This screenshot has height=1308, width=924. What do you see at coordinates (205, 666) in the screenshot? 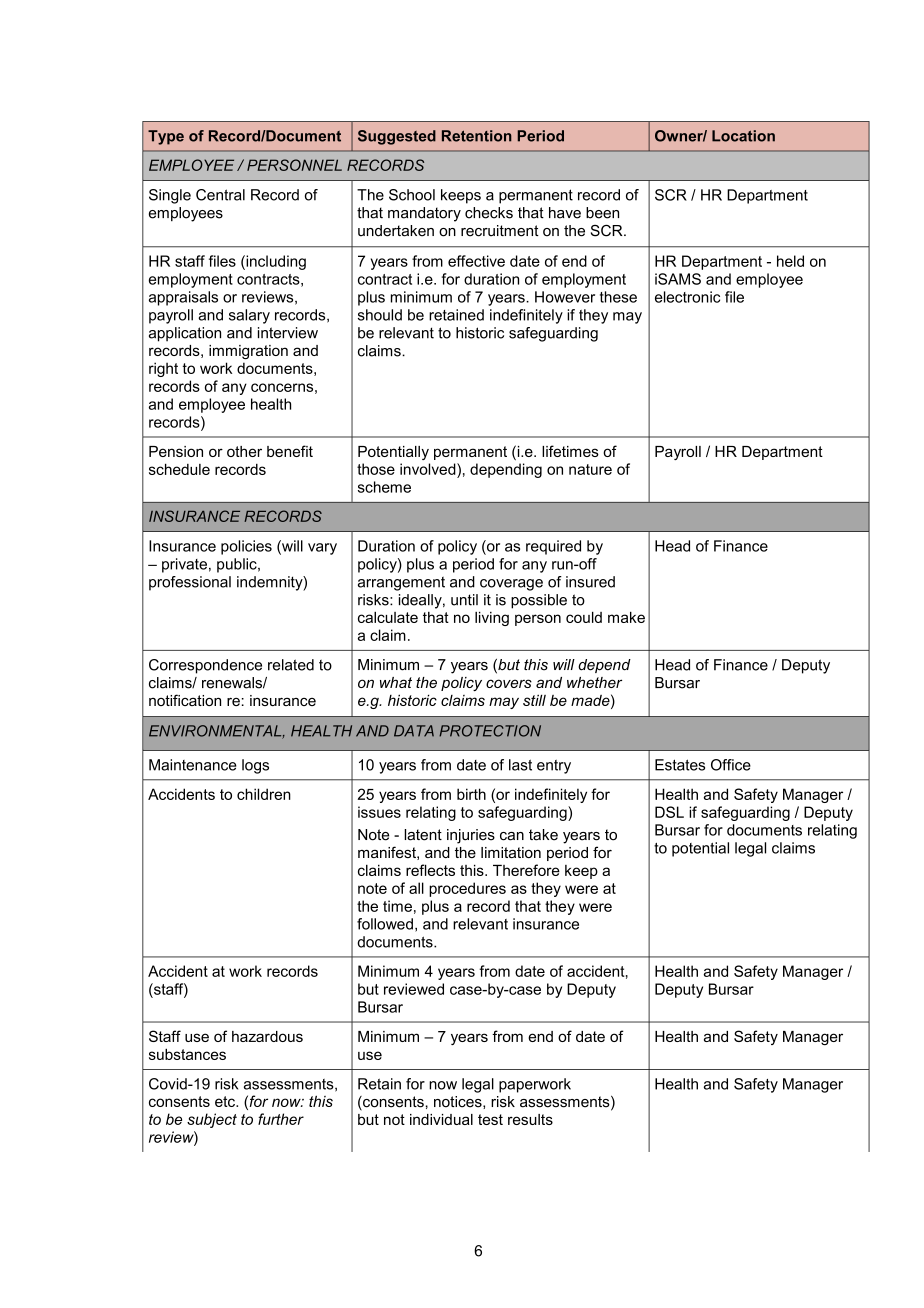
I see `Correspondence` at bounding box center [205, 666].
